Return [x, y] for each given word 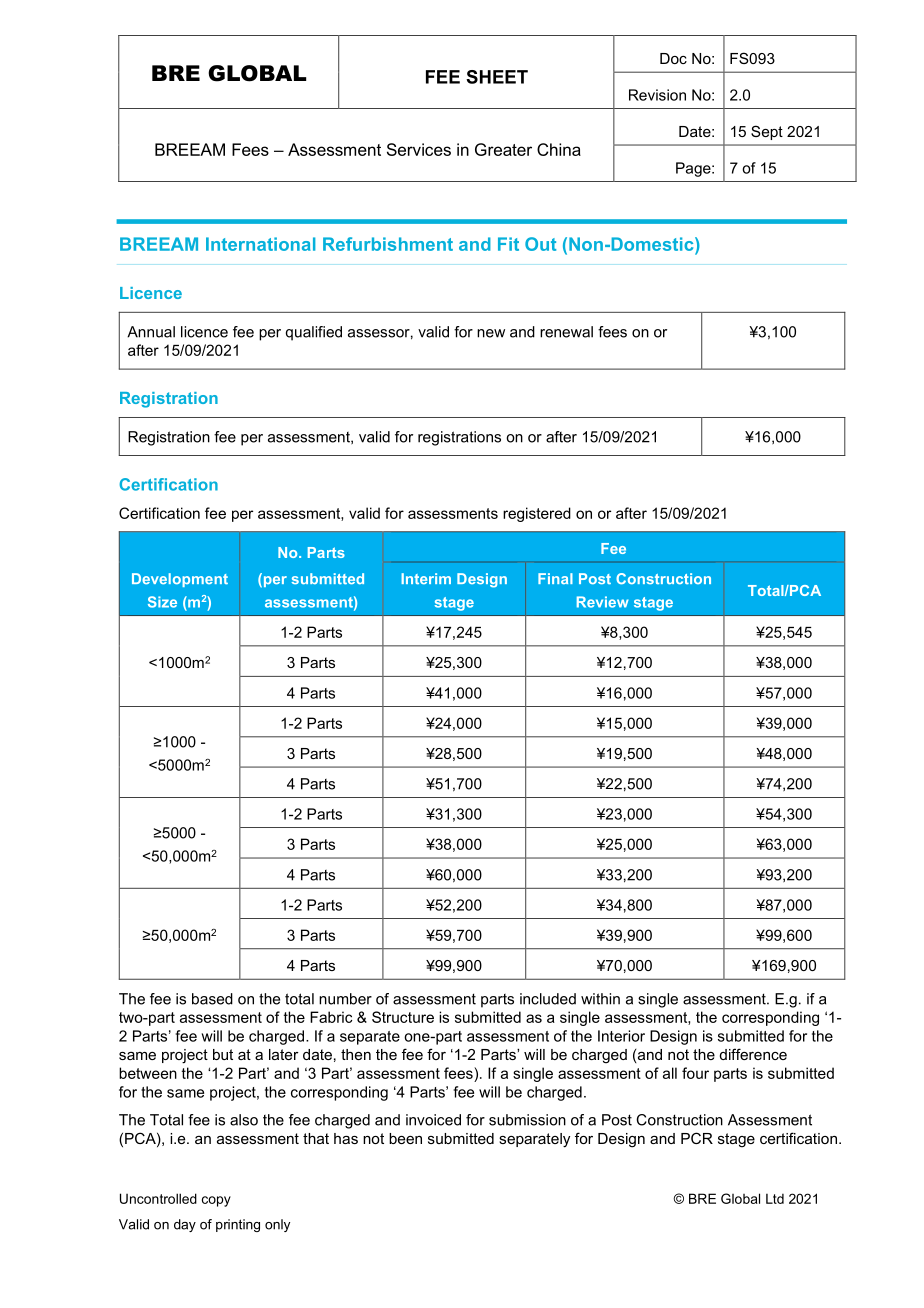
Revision [657, 95]
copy [216, 1201]
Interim [426, 578]
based [212, 999]
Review [603, 602]
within [600, 999]
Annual [151, 332]
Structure [403, 1017]
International [260, 244]
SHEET [497, 77]
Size [162, 602]
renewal [566, 332]
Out [540, 244]
